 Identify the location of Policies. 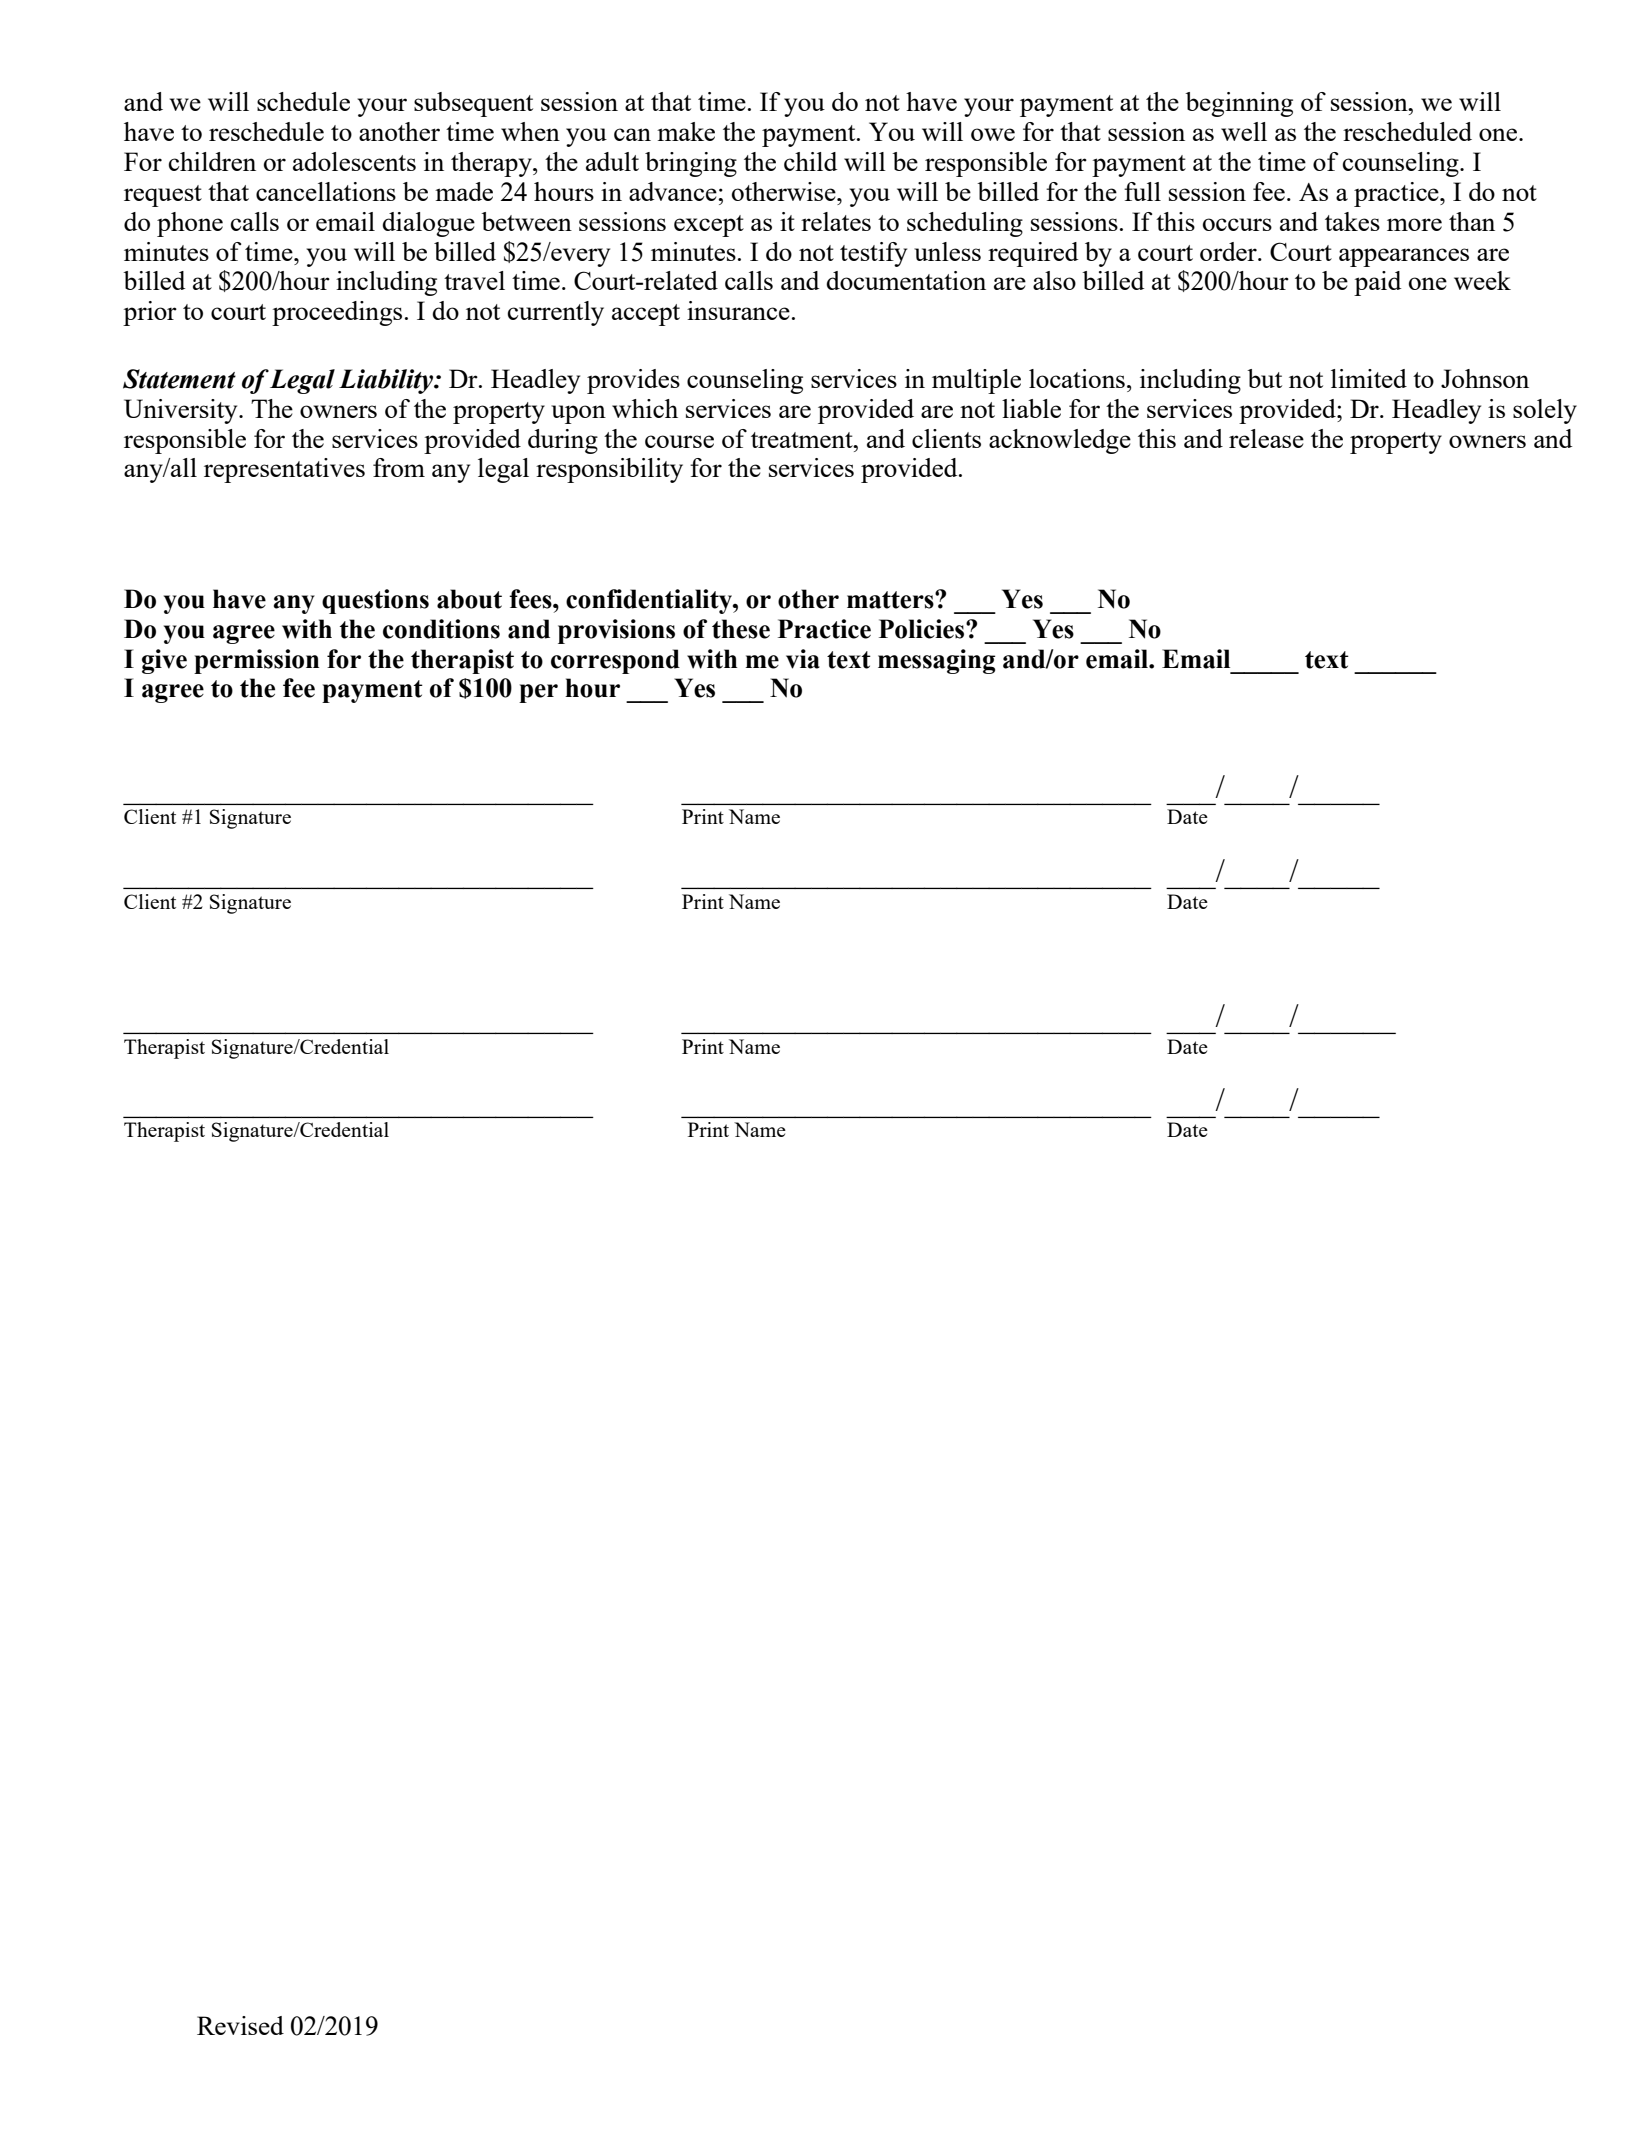
(923, 629).
